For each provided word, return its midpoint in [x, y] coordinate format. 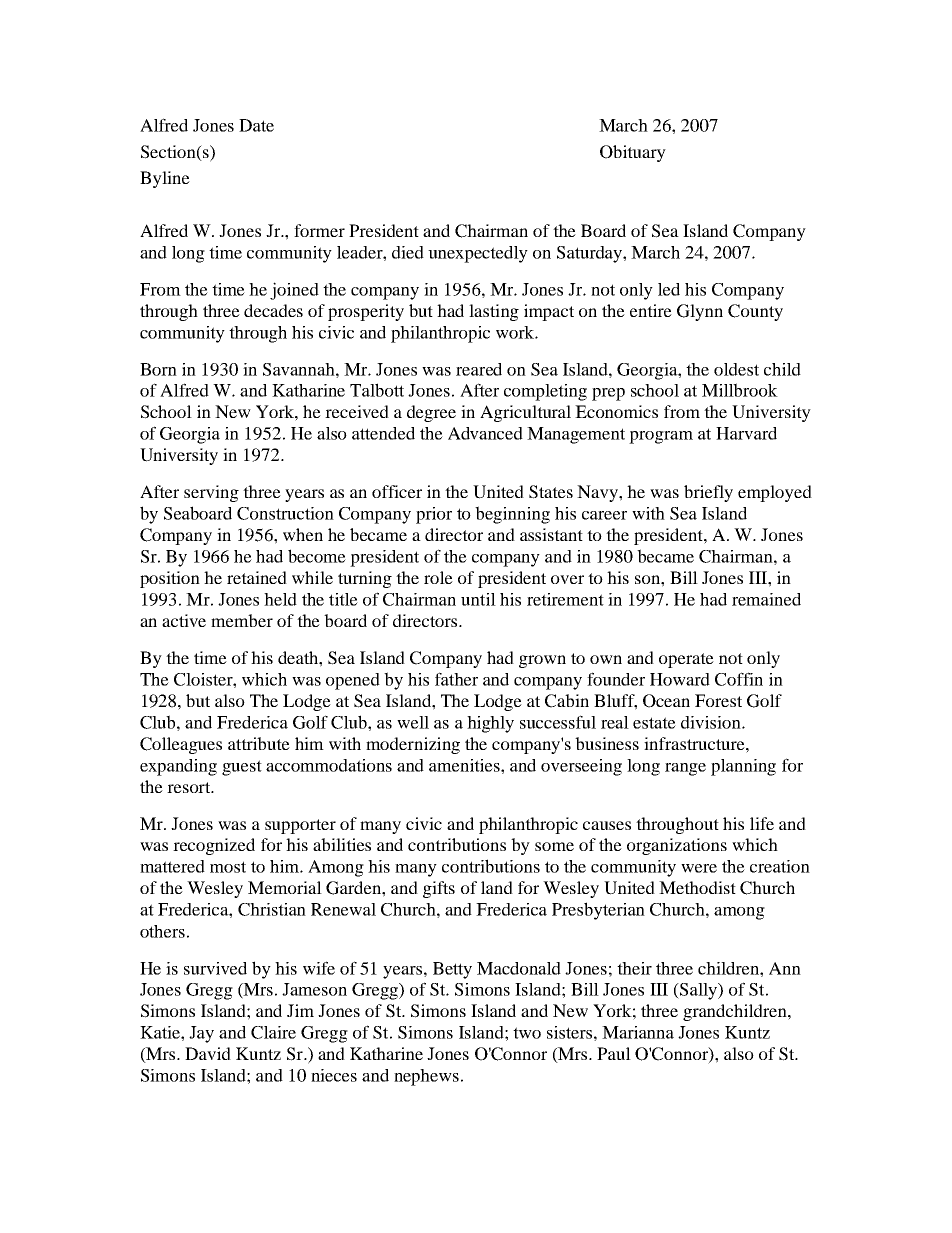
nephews [426, 1077]
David [208, 1053]
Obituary [633, 153]
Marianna [638, 1032]
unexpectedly [478, 254]
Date [256, 125]
